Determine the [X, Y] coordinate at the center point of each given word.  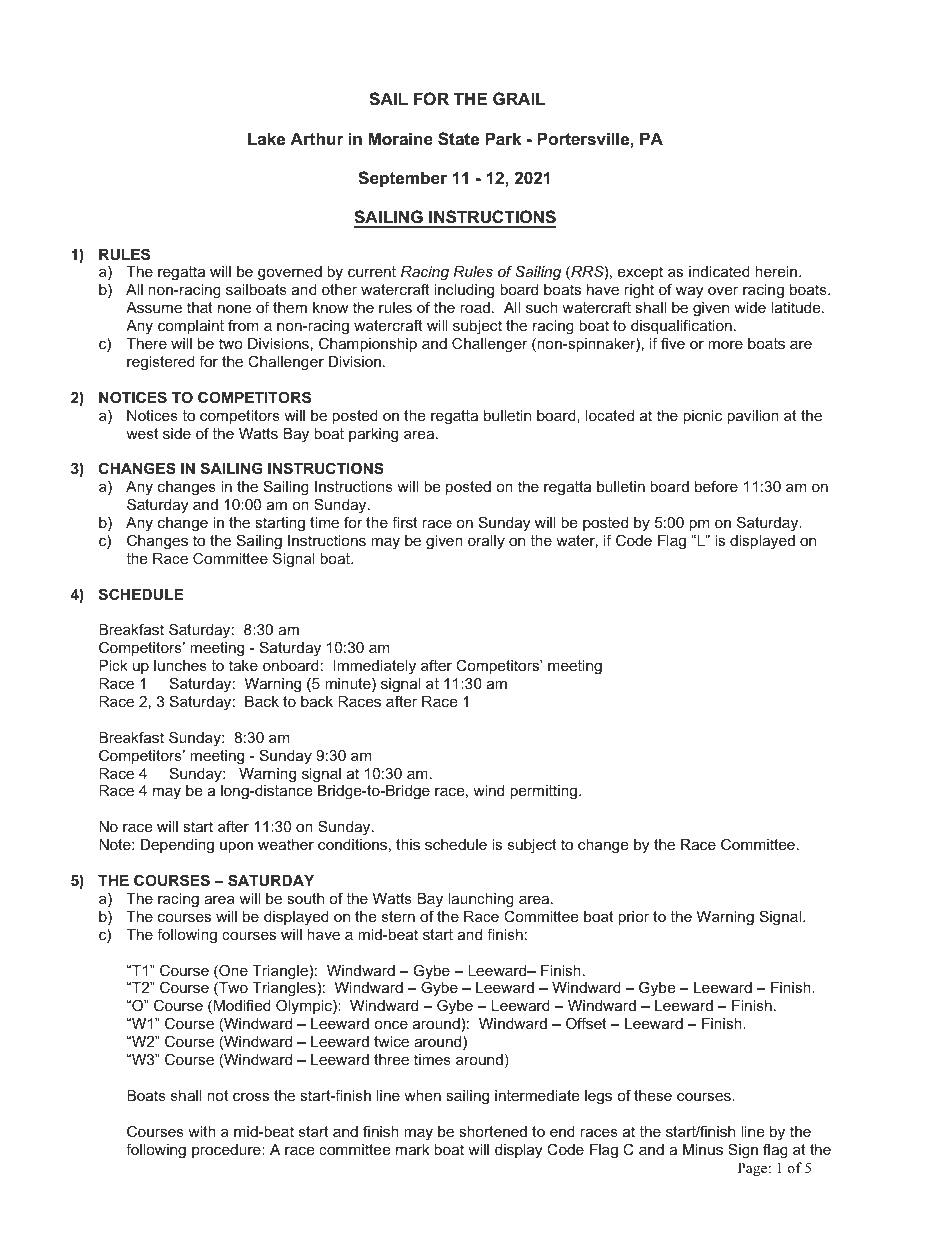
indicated [719, 271]
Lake [266, 138]
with [202, 1131]
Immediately [374, 667]
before [716, 486]
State [458, 139]
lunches [180, 665]
